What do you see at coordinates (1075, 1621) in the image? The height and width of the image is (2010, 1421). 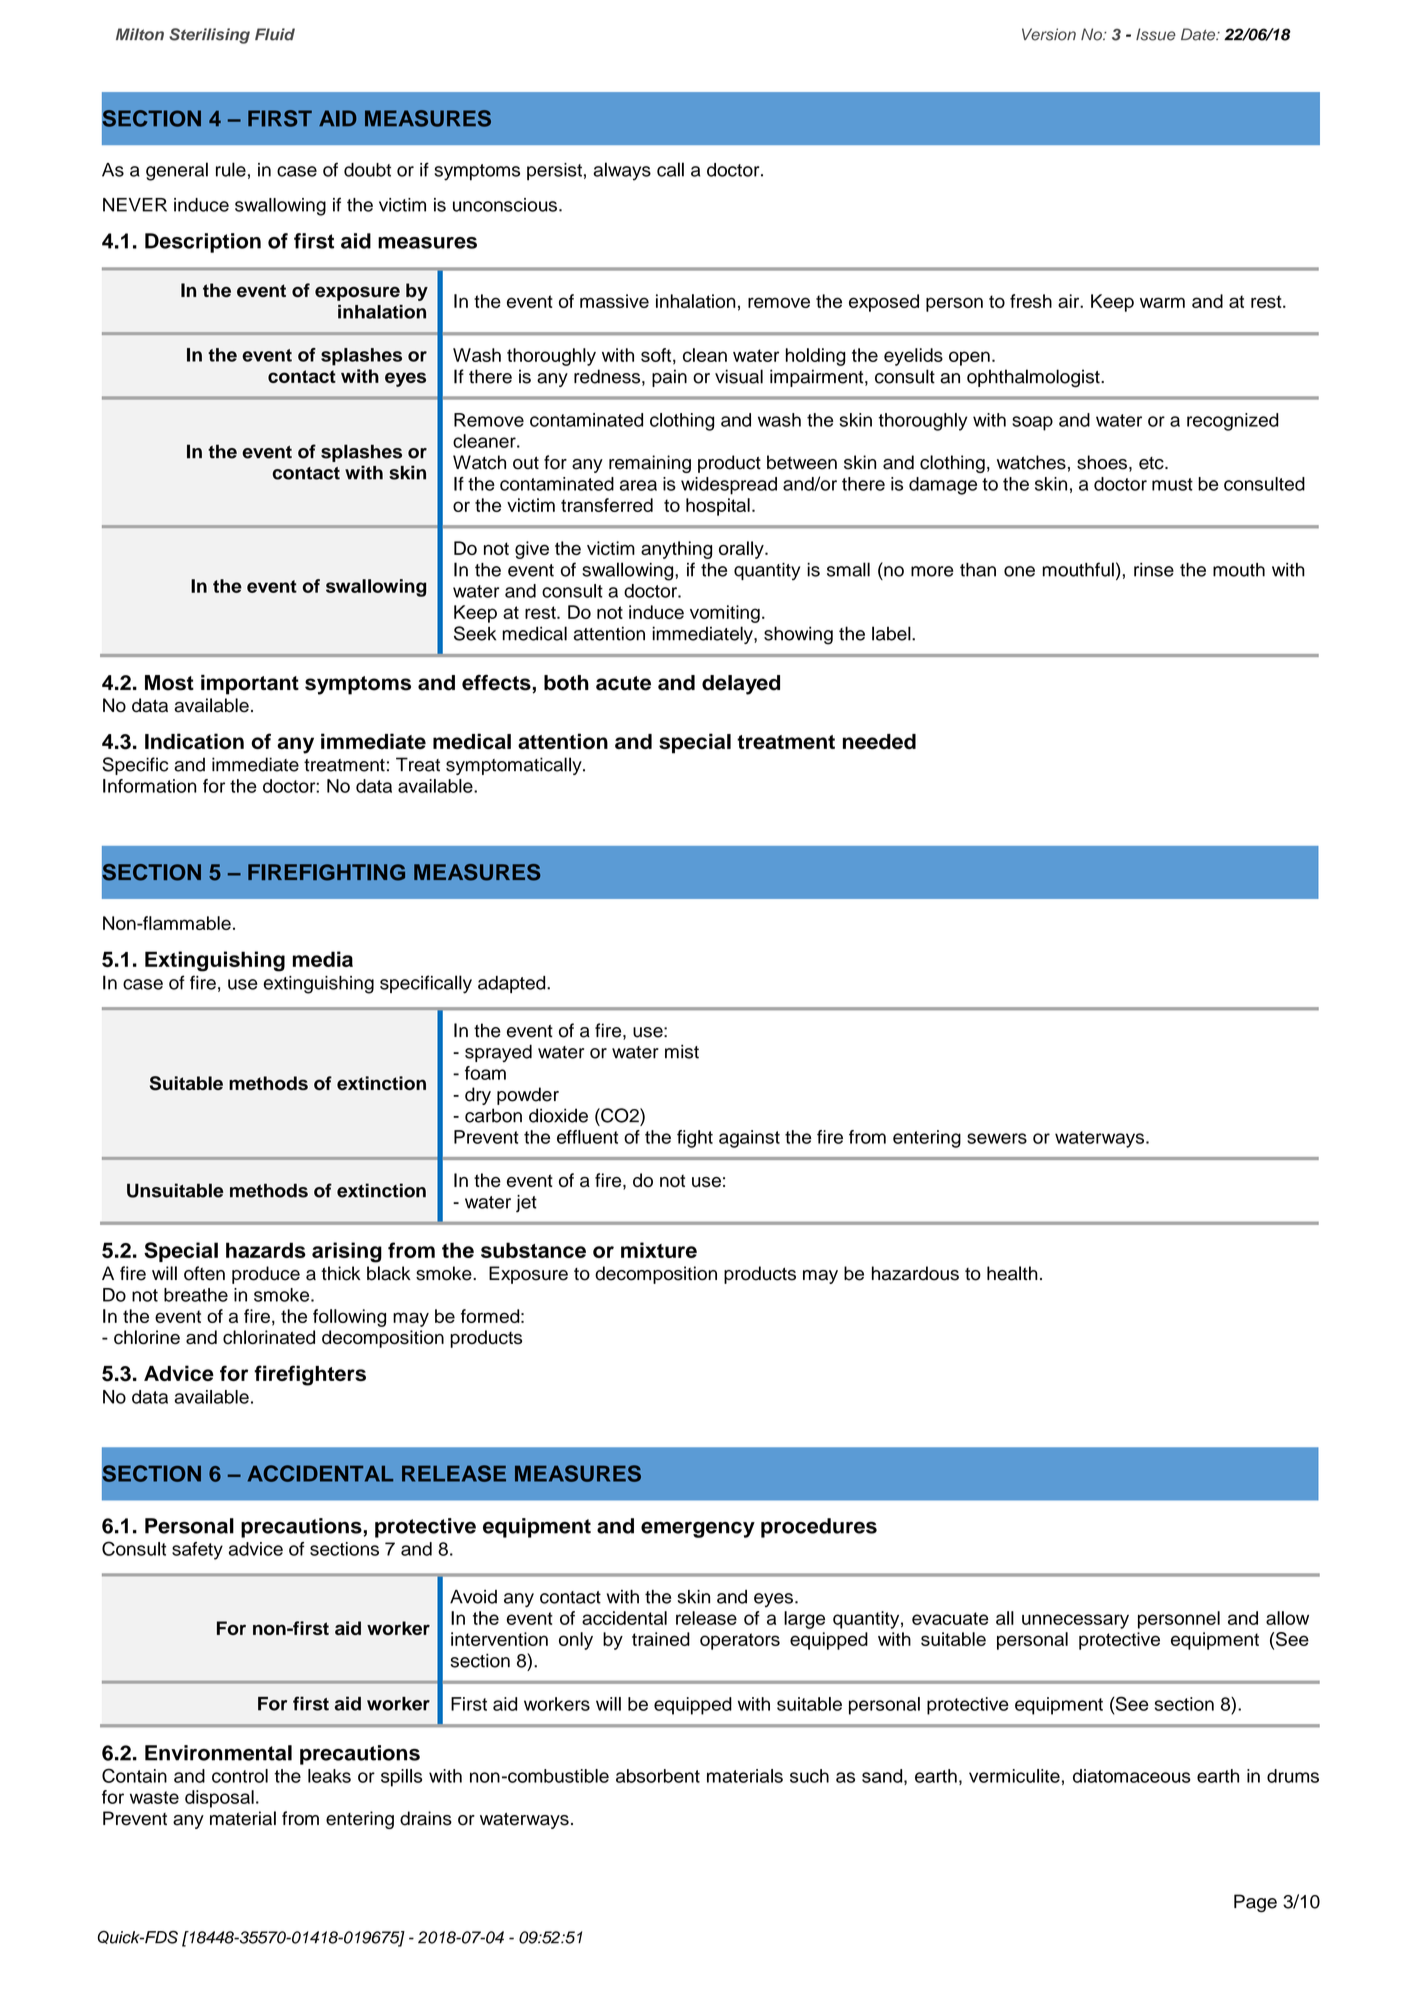 I see `unnecessary` at bounding box center [1075, 1621].
